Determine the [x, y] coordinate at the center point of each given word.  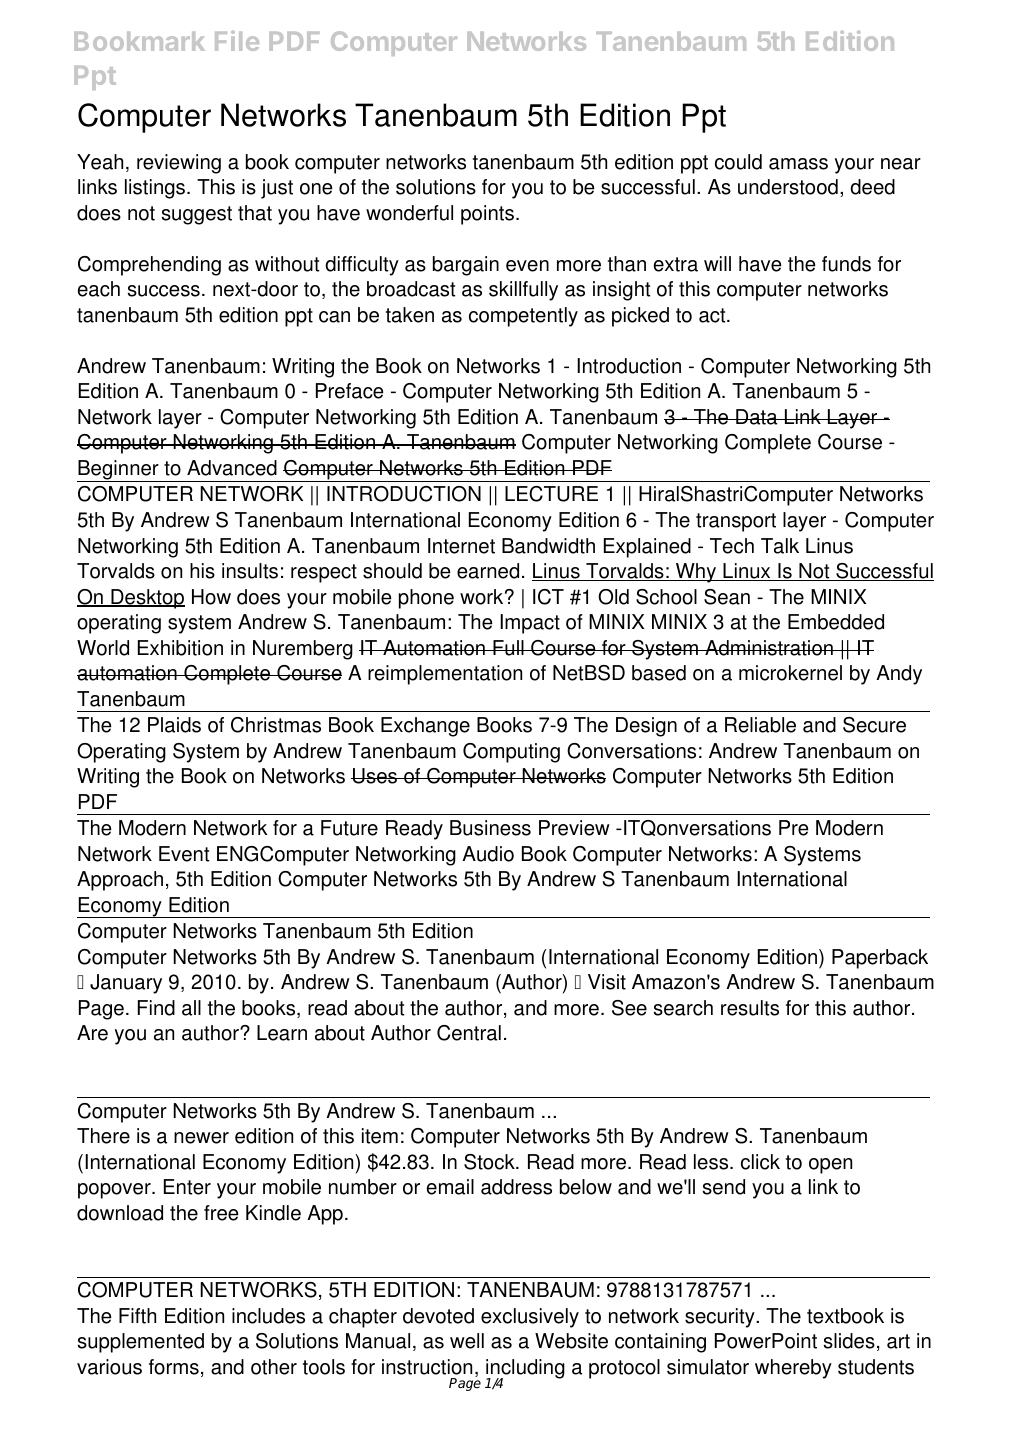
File [237, 41]
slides [849, 1341]
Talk [780, 546]
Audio [488, 854]
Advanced [232, 468]
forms [174, 1367]
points [487, 215]
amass [798, 164]
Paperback [880, 959]
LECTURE [551, 494]
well [467, 1341]
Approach [120, 881]
